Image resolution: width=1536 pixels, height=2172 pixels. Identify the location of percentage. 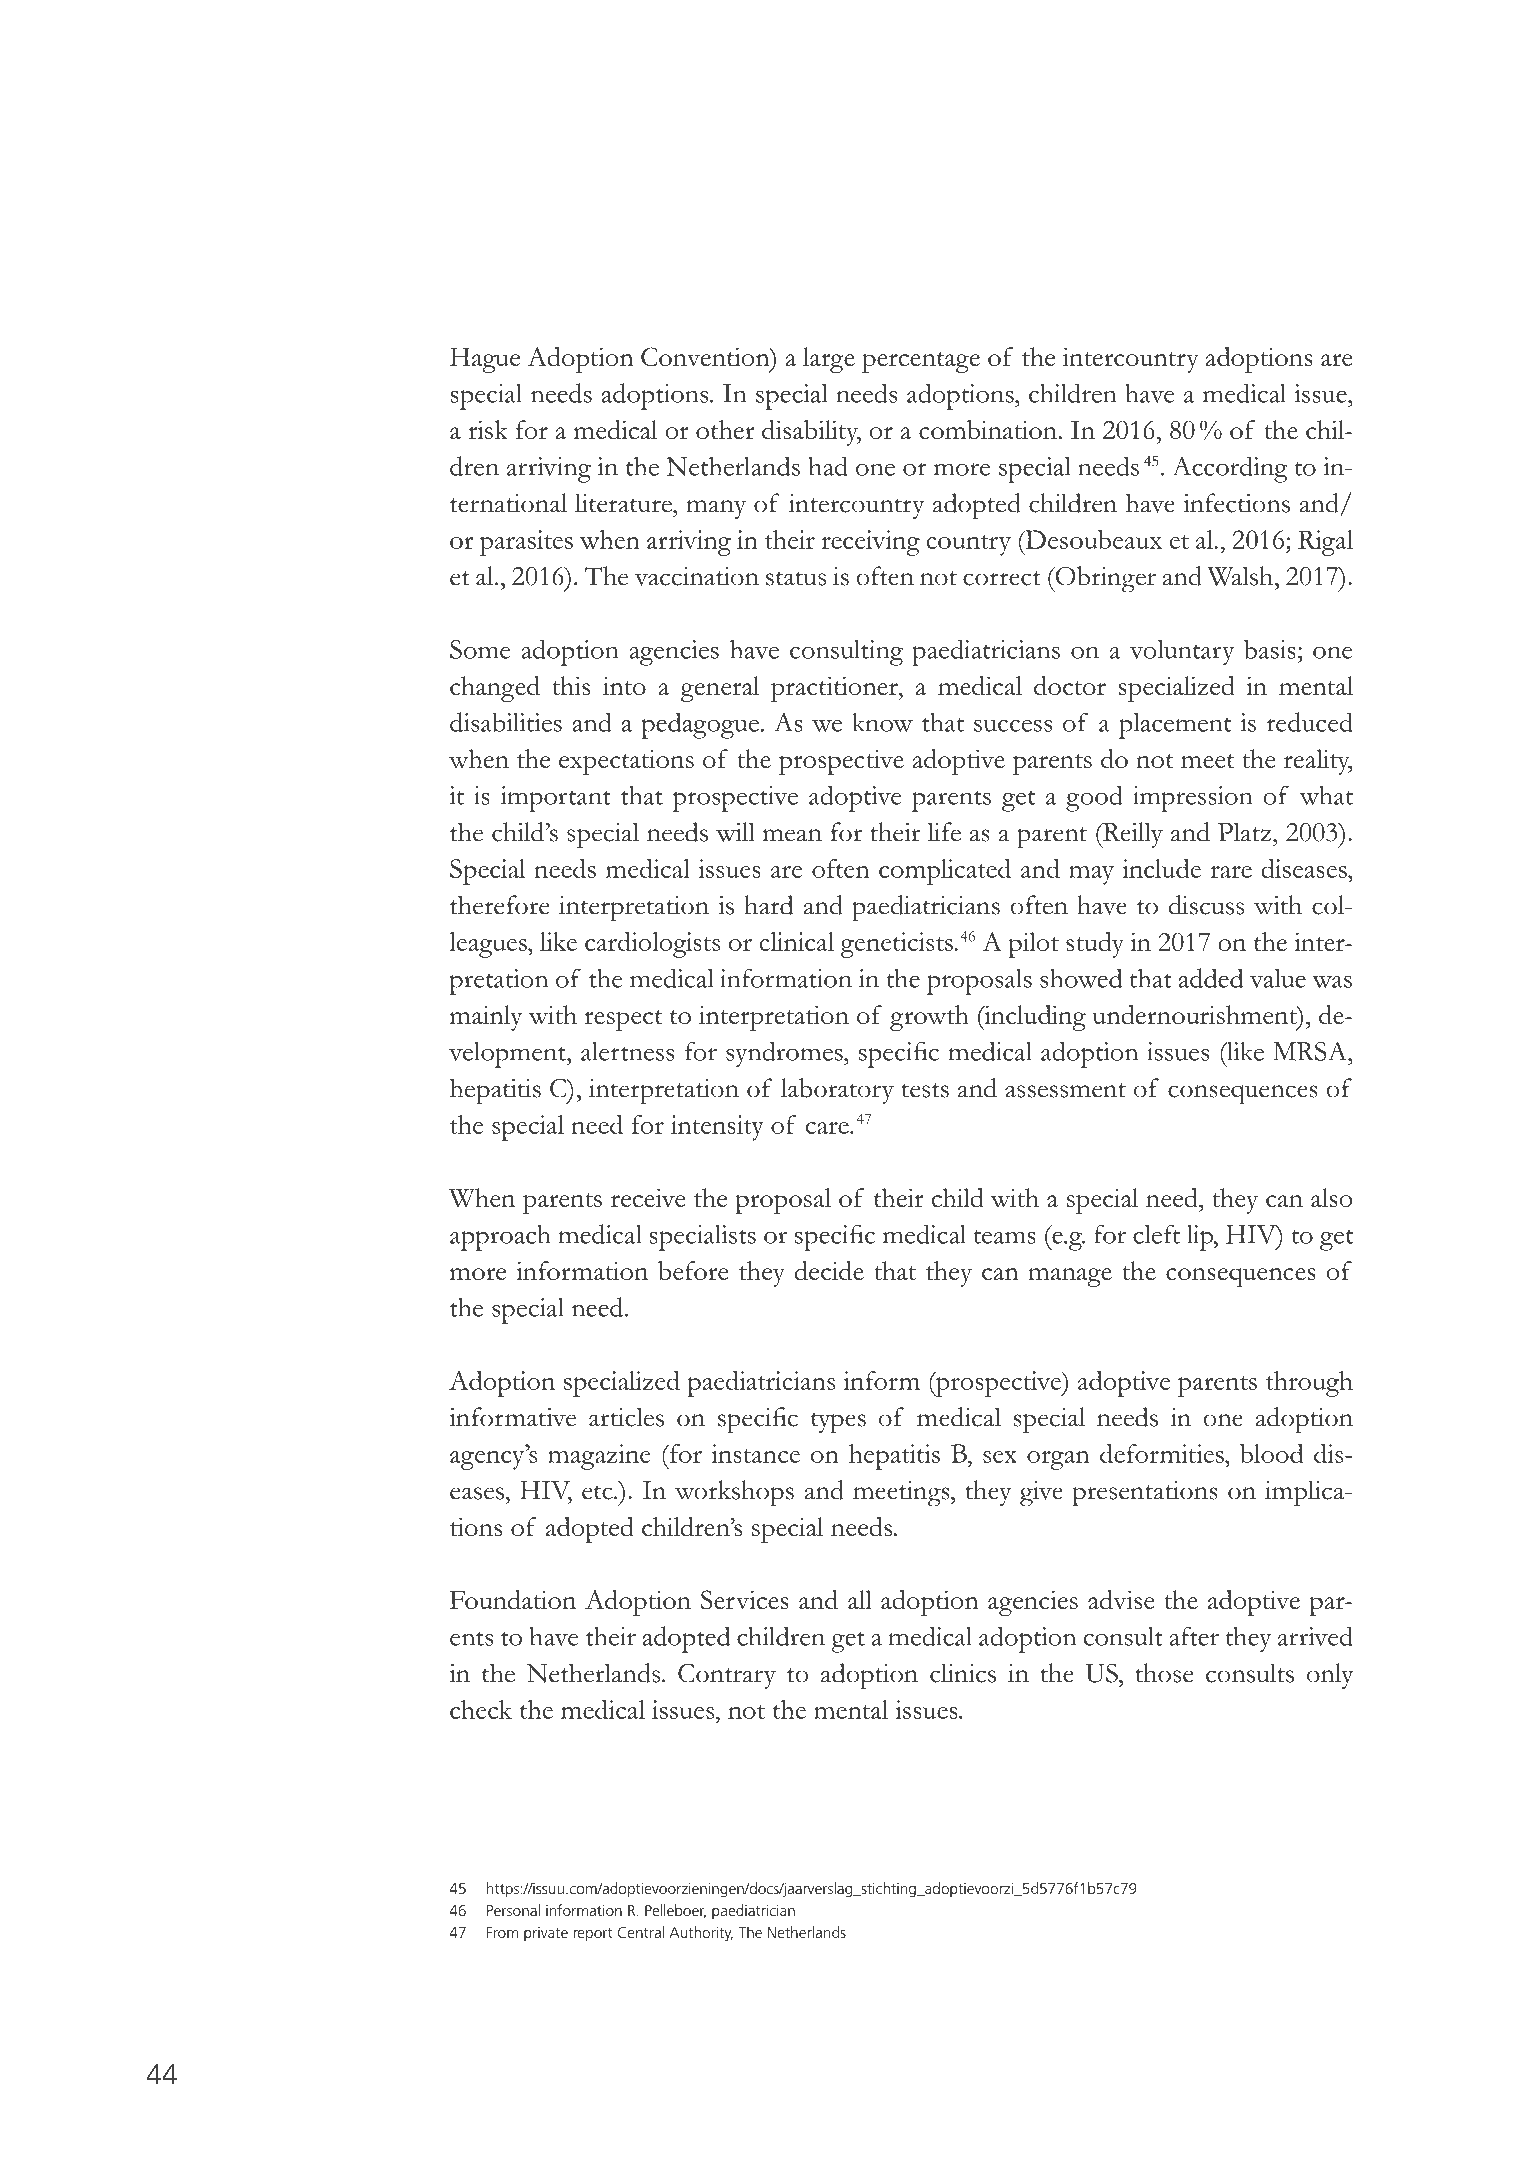
(921, 362).
